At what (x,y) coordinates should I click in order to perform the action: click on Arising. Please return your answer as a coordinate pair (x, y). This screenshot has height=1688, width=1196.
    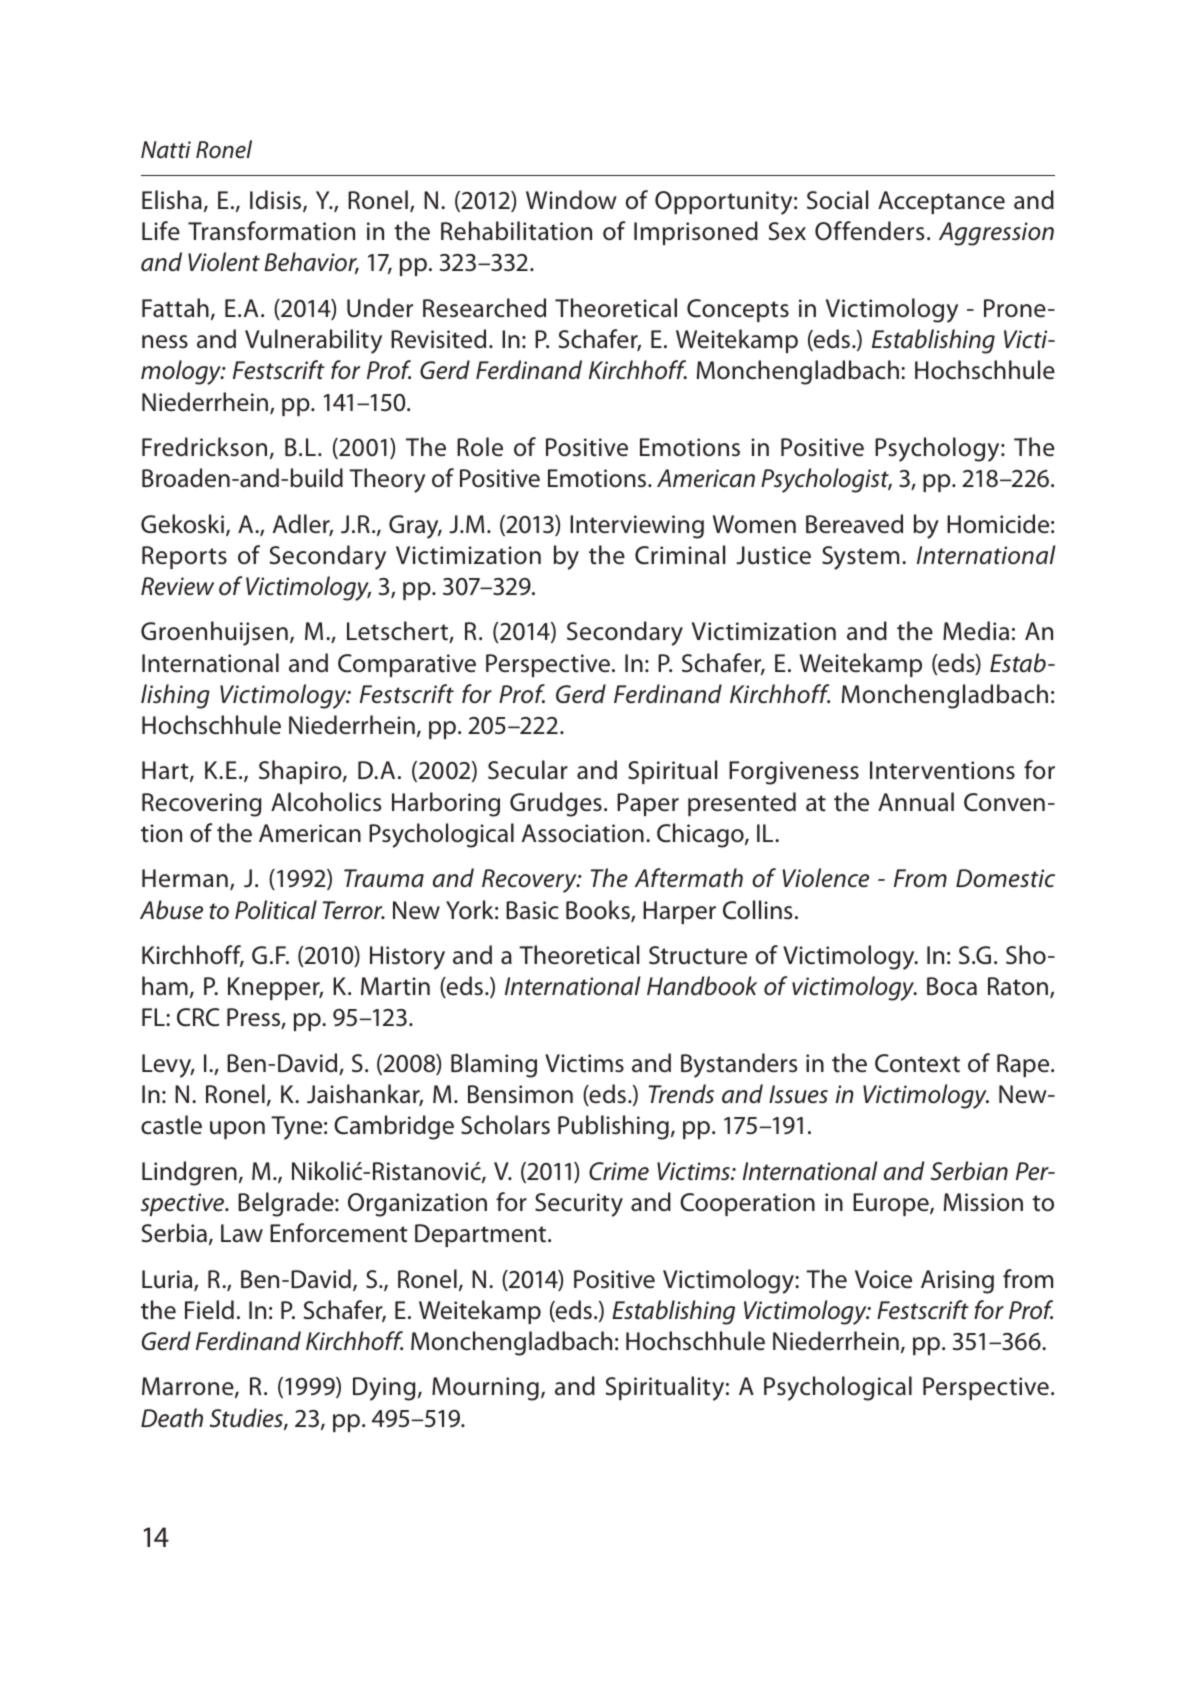
    Looking at the image, I should click on (957, 1282).
